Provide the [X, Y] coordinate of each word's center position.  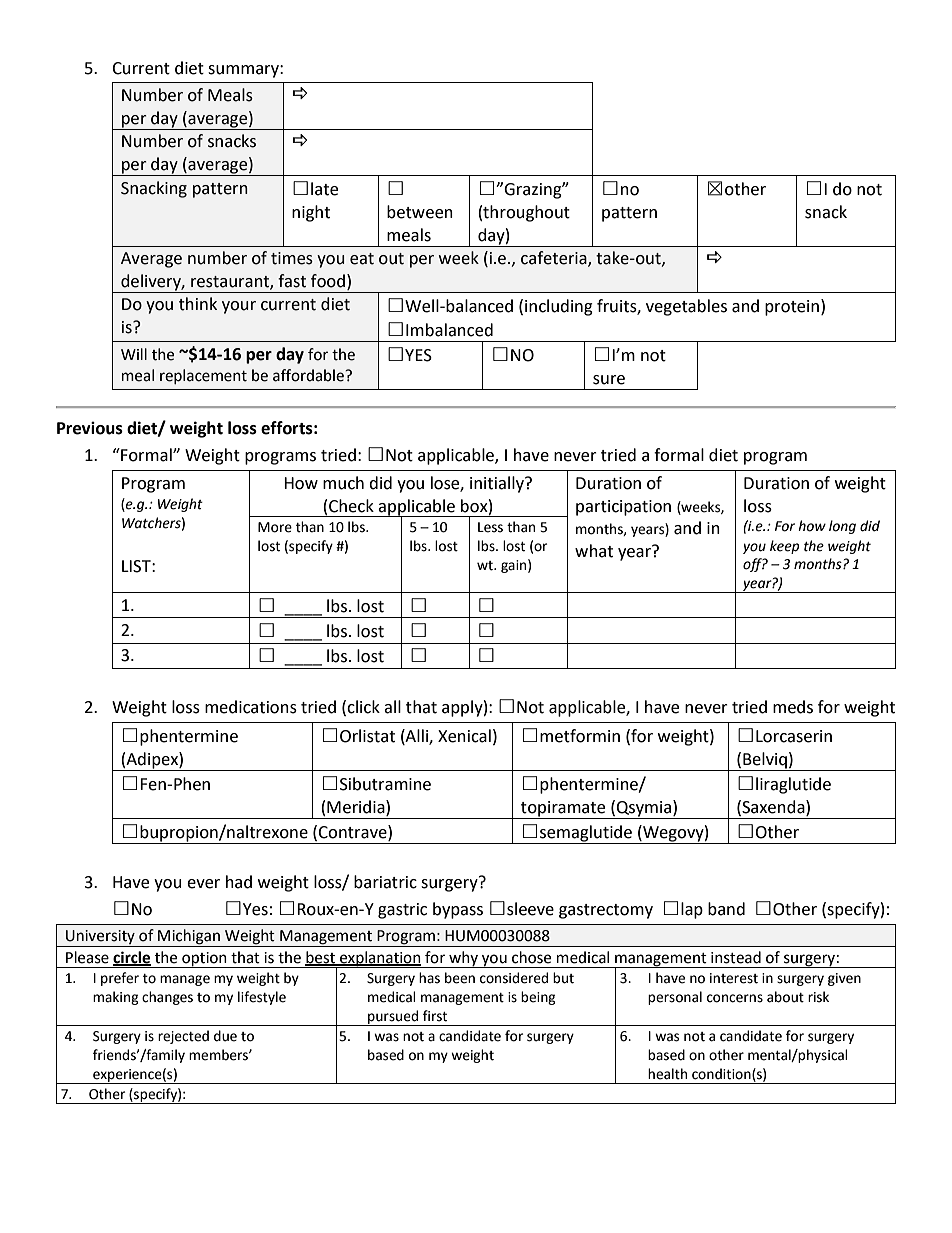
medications [251, 707]
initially [498, 484]
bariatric [385, 882]
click [363, 707]
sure [609, 380]
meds [793, 707]
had [239, 882]
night [311, 213]
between [420, 212]
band [726, 909]
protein [792, 308]
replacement [203, 376]
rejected [183, 1037]
